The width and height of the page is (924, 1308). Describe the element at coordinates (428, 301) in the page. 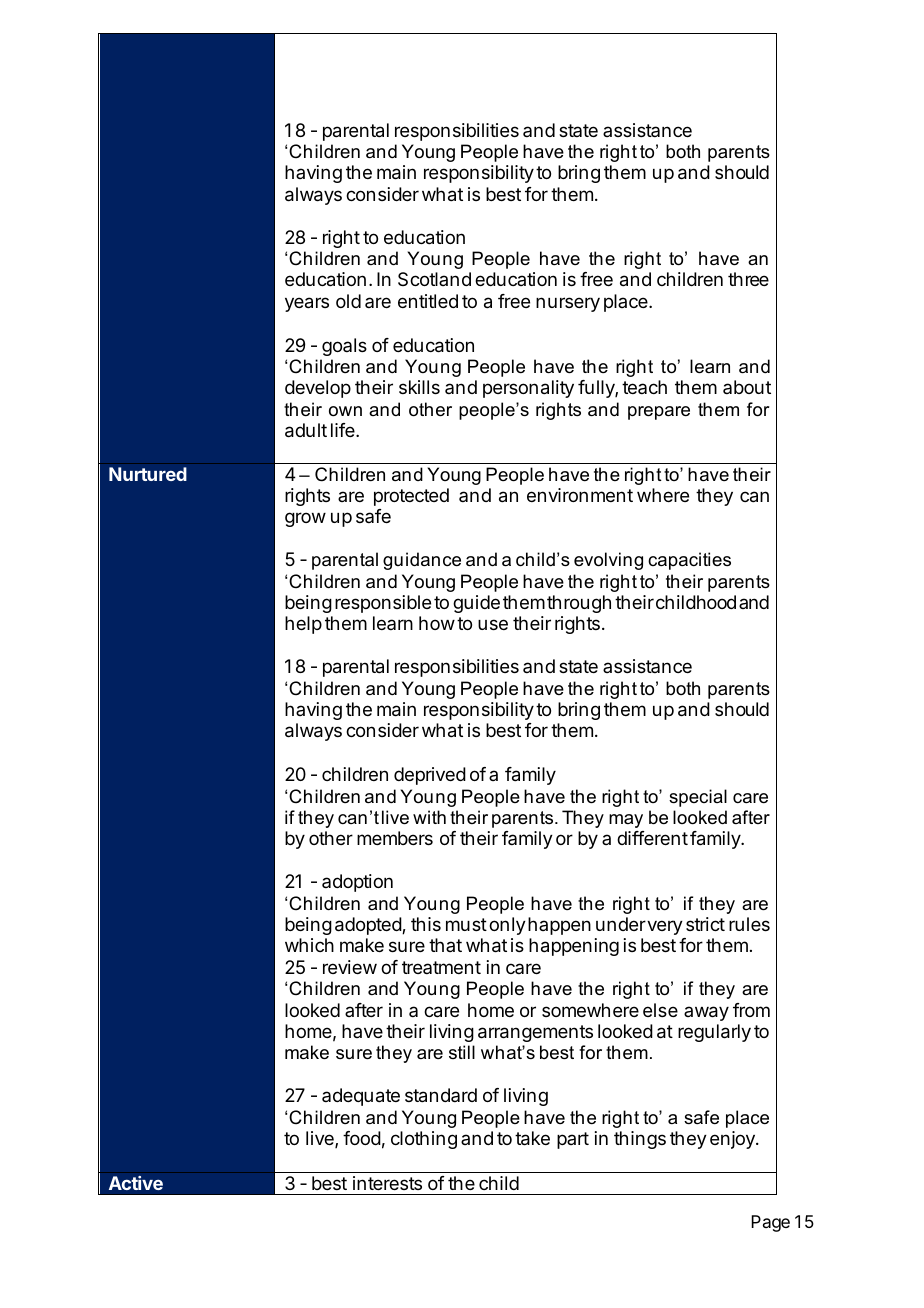

I see `entitled` at that location.
